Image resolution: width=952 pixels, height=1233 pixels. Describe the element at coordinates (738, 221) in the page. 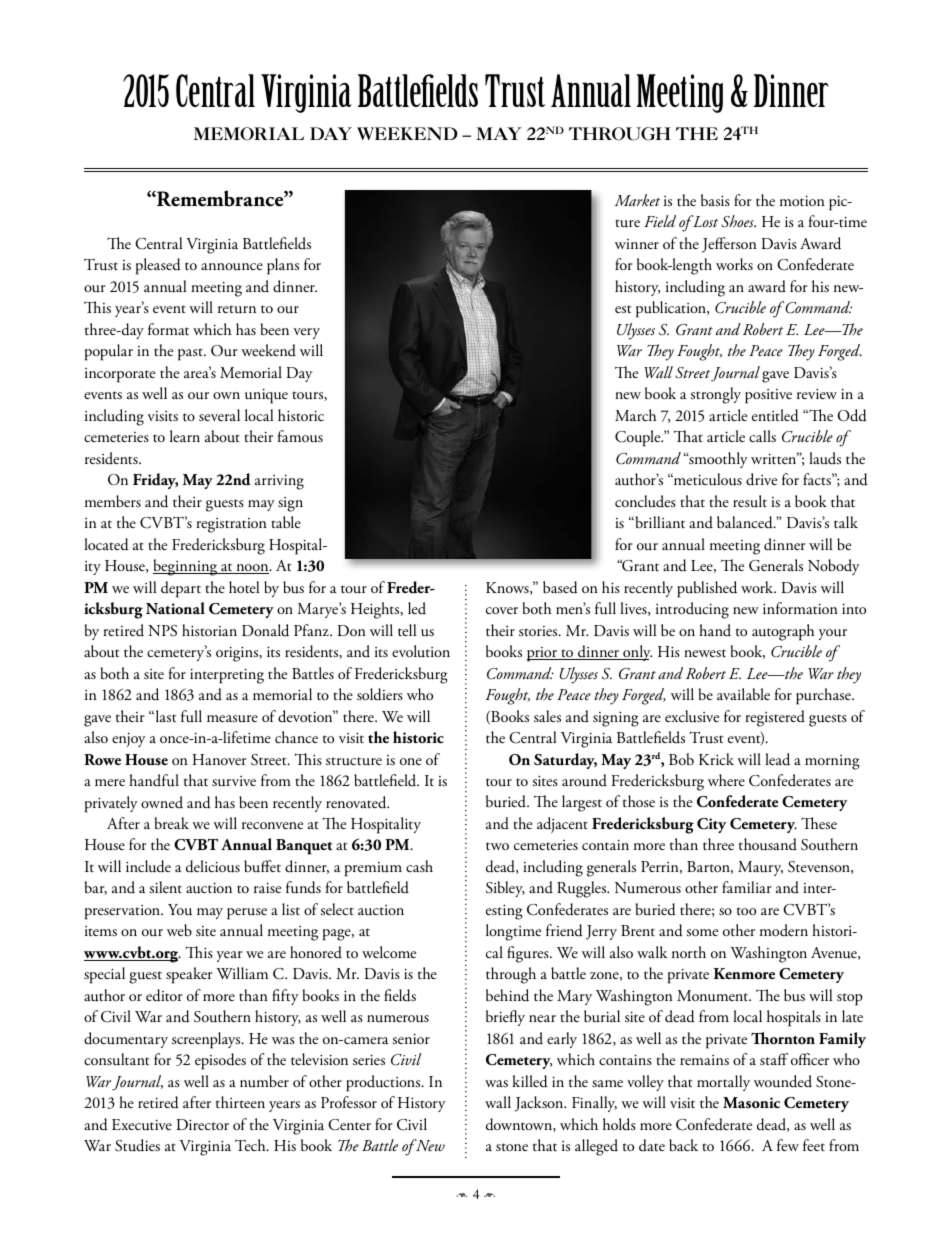

I see `Shoes` at that location.
